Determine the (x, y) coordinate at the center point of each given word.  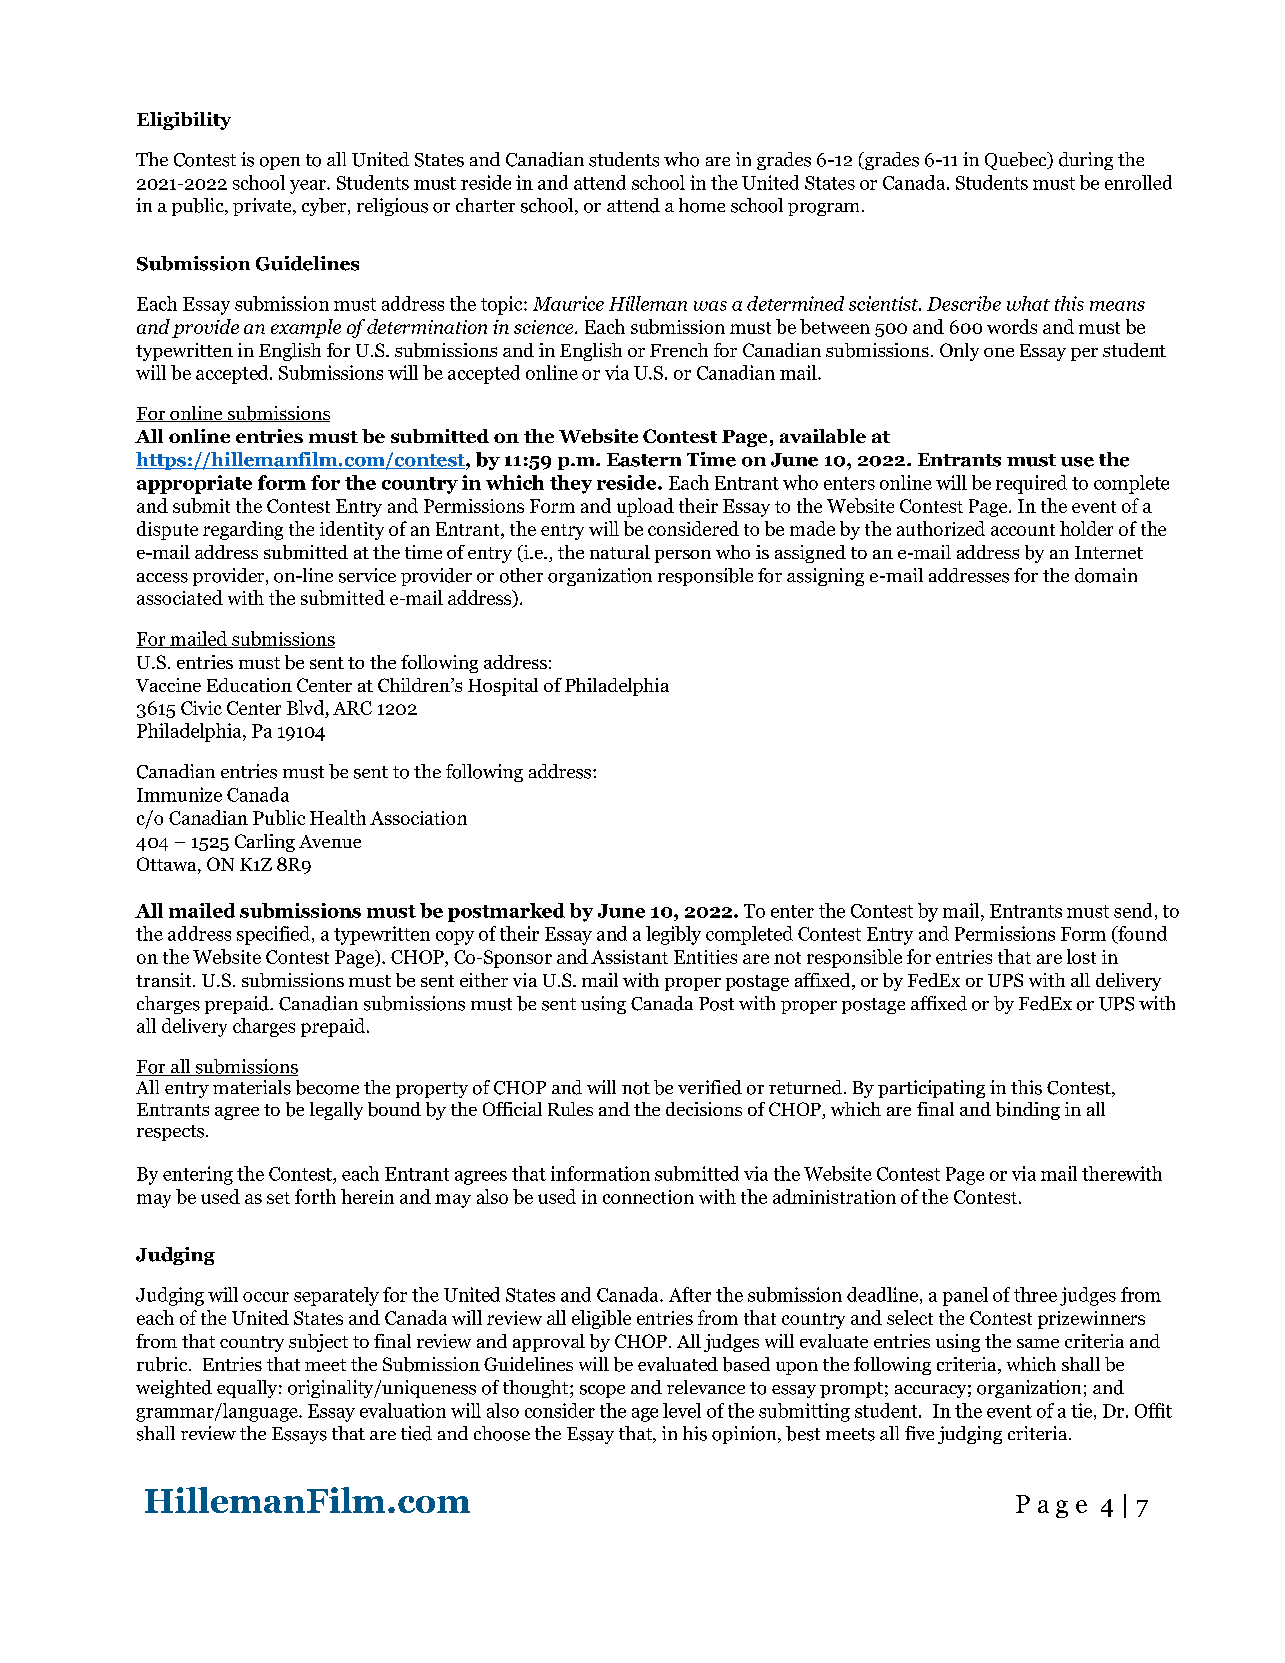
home (702, 205)
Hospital (503, 687)
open (280, 163)
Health (338, 817)
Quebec (1017, 161)
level (682, 1410)
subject (318, 1343)
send (1133, 910)
